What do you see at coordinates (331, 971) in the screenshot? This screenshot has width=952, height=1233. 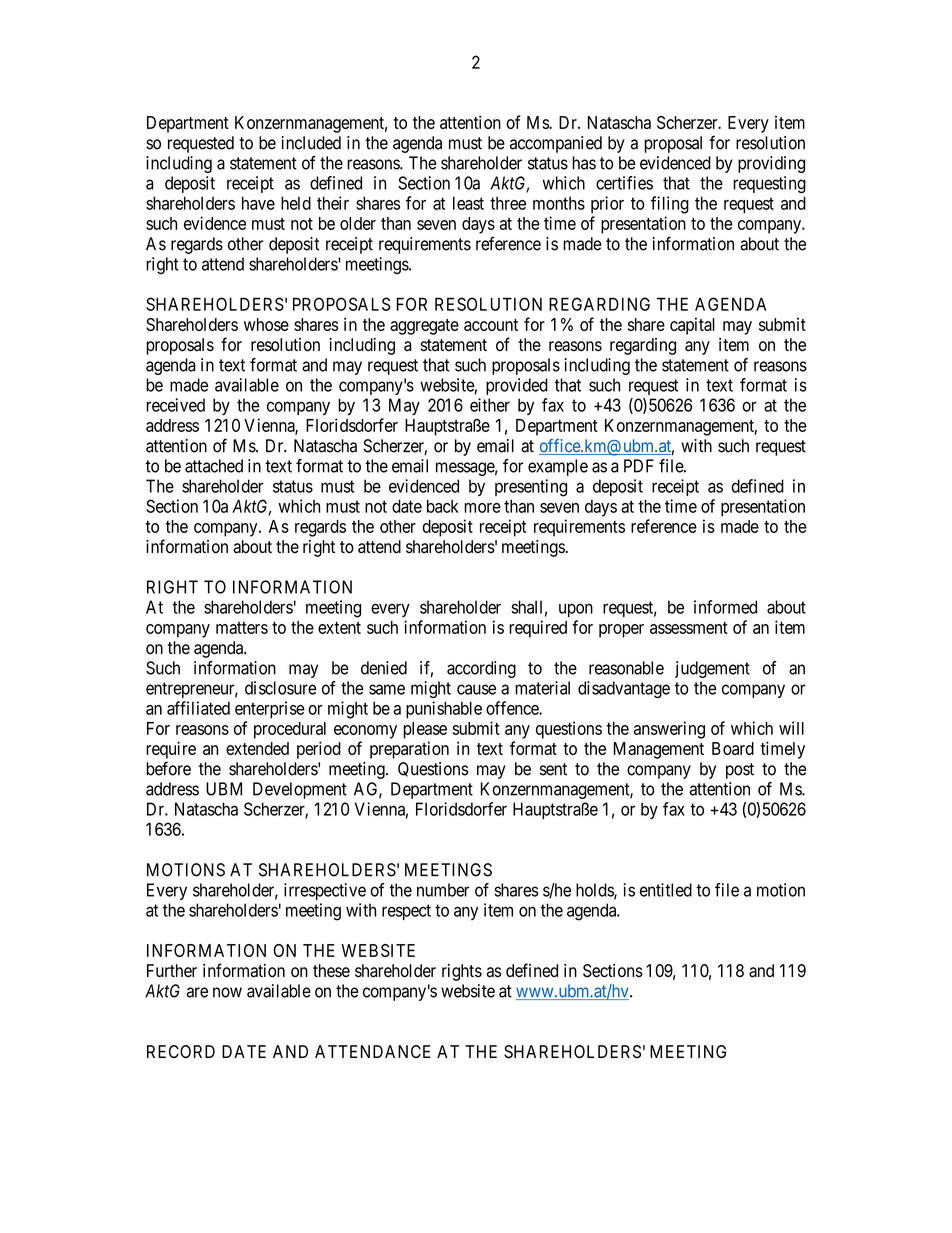 I see `these` at bounding box center [331, 971].
